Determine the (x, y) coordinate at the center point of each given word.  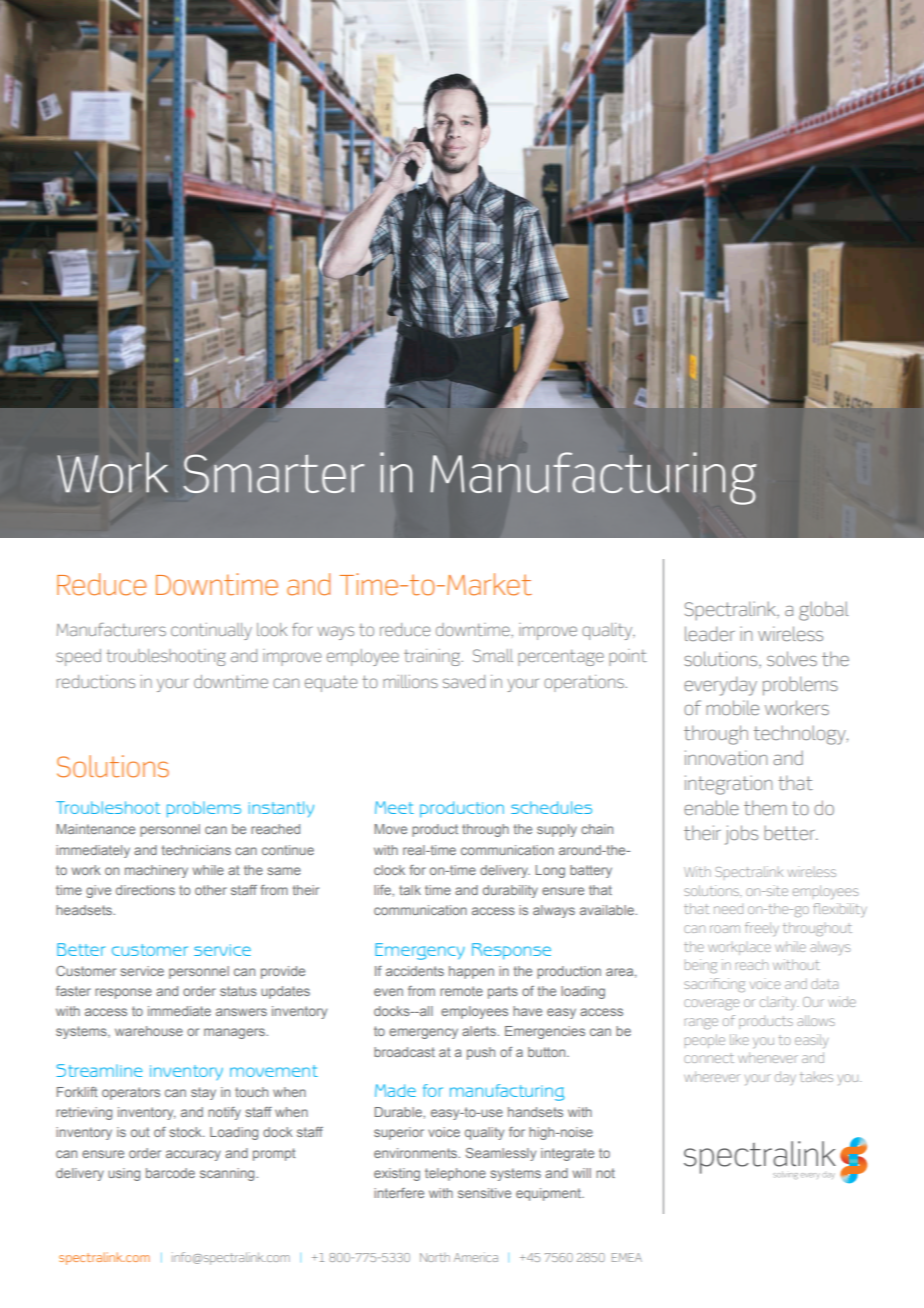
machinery (156, 871)
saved (464, 681)
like (739, 1039)
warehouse (149, 1031)
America (476, 1257)
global (823, 611)
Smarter (274, 473)
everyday (720, 686)
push (481, 1053)
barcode (170, 1173)
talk (410, 890)
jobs (741, 835)
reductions (96, 681)
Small (493, 655)
